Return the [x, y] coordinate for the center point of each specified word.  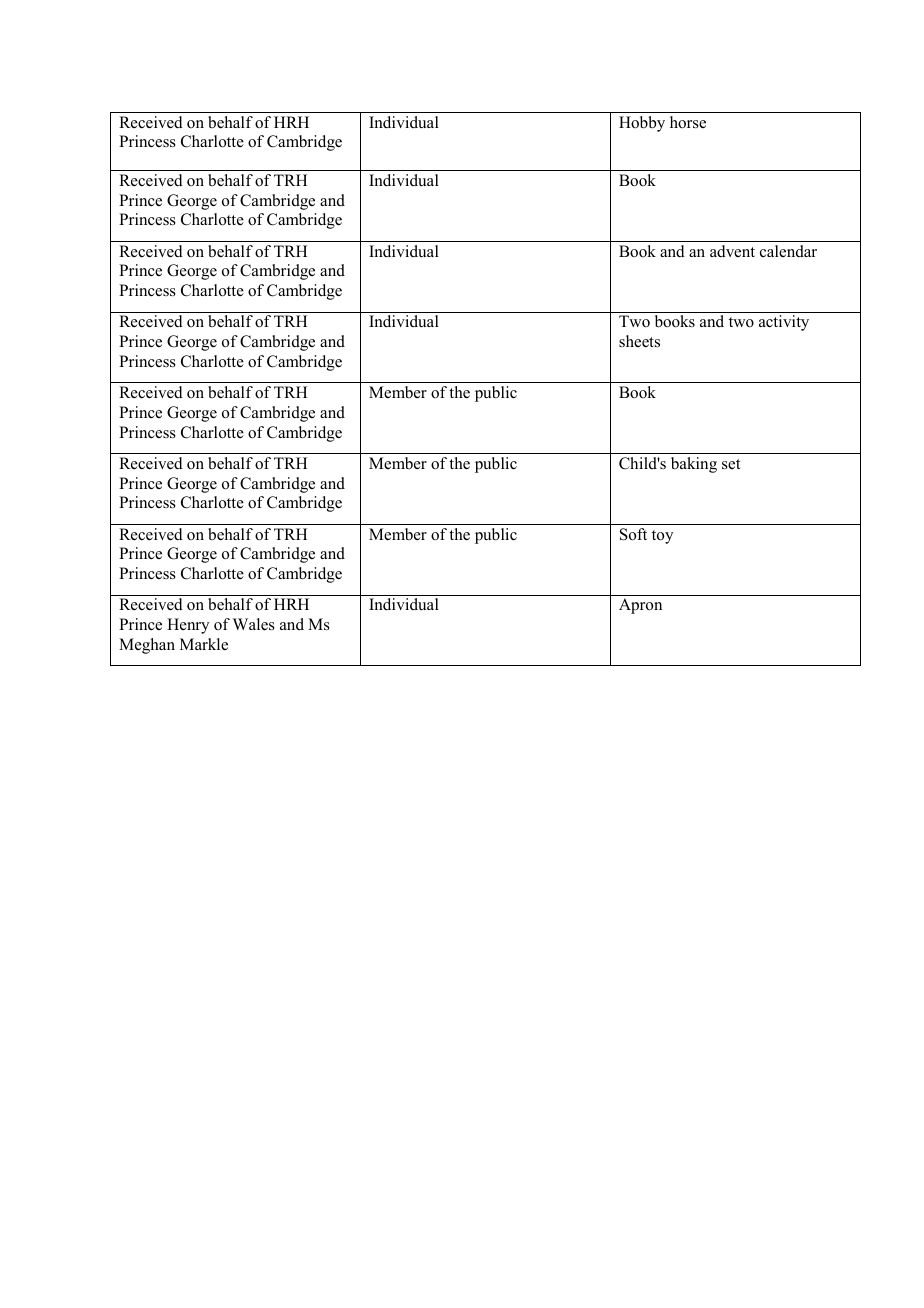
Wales [254, 624]
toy [662, 537]
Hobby [642, 124]
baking [694, 465]
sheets [639, 341]
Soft [633, 534]
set [731, 464]
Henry [188, 626]
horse [688, 122]
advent [732, 251]
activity [784, 323]
